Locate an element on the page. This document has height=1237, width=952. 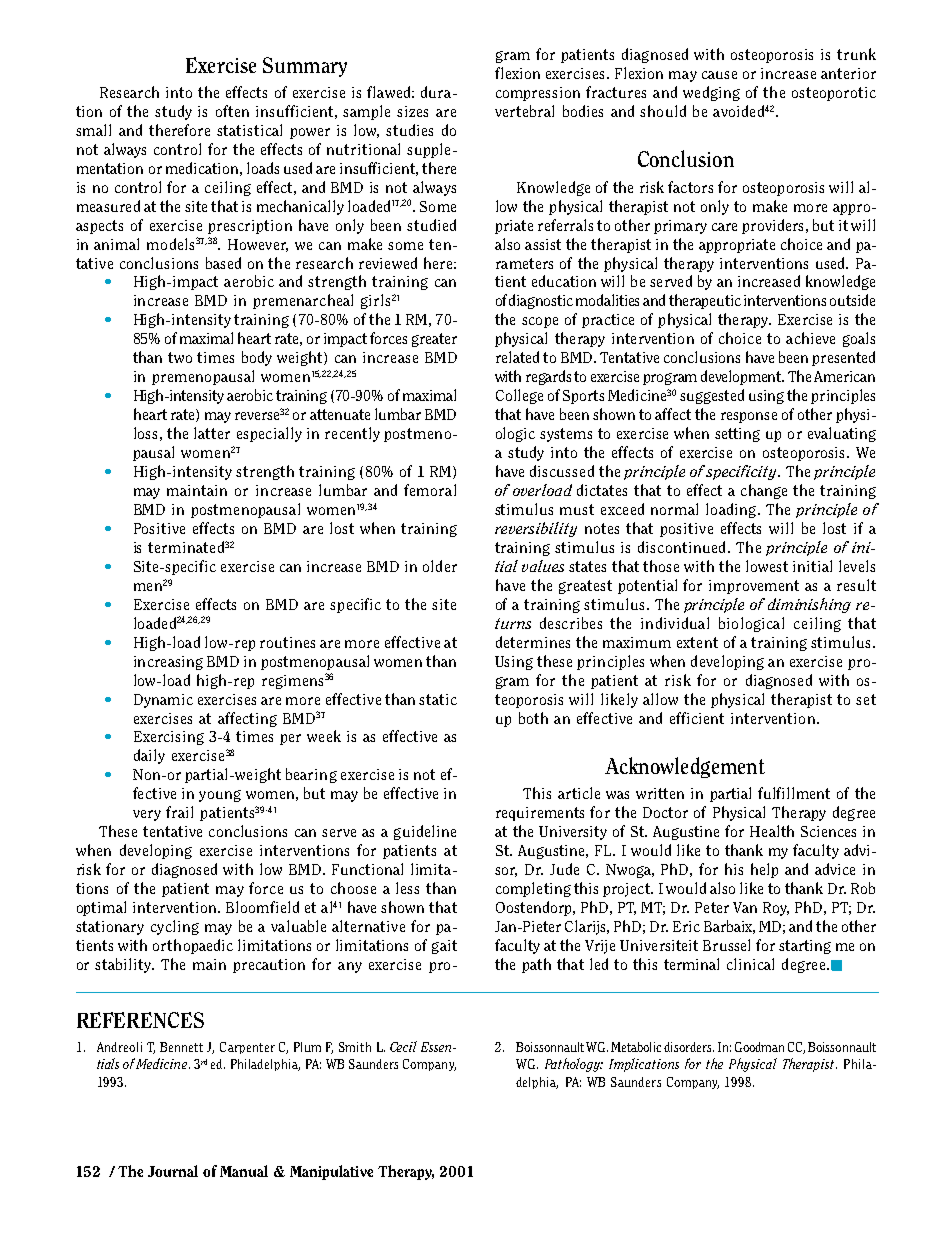
Goodman is located at coordinates (759, 1047).
